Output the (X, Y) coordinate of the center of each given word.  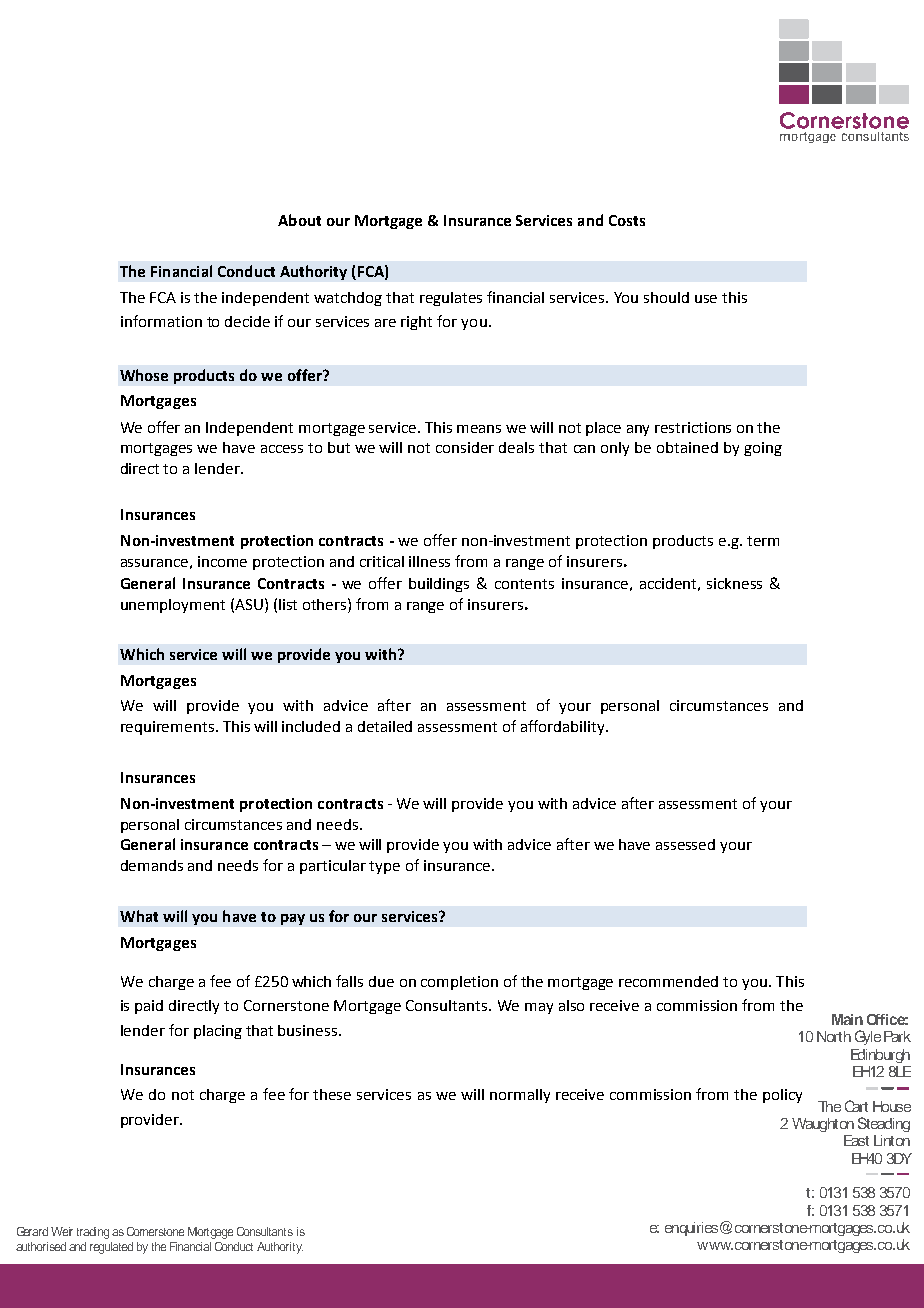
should (666, 297)
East (856, 1140)
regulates (451, 299)
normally (520, 1096)
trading (93, 1233)
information (161, 321)
